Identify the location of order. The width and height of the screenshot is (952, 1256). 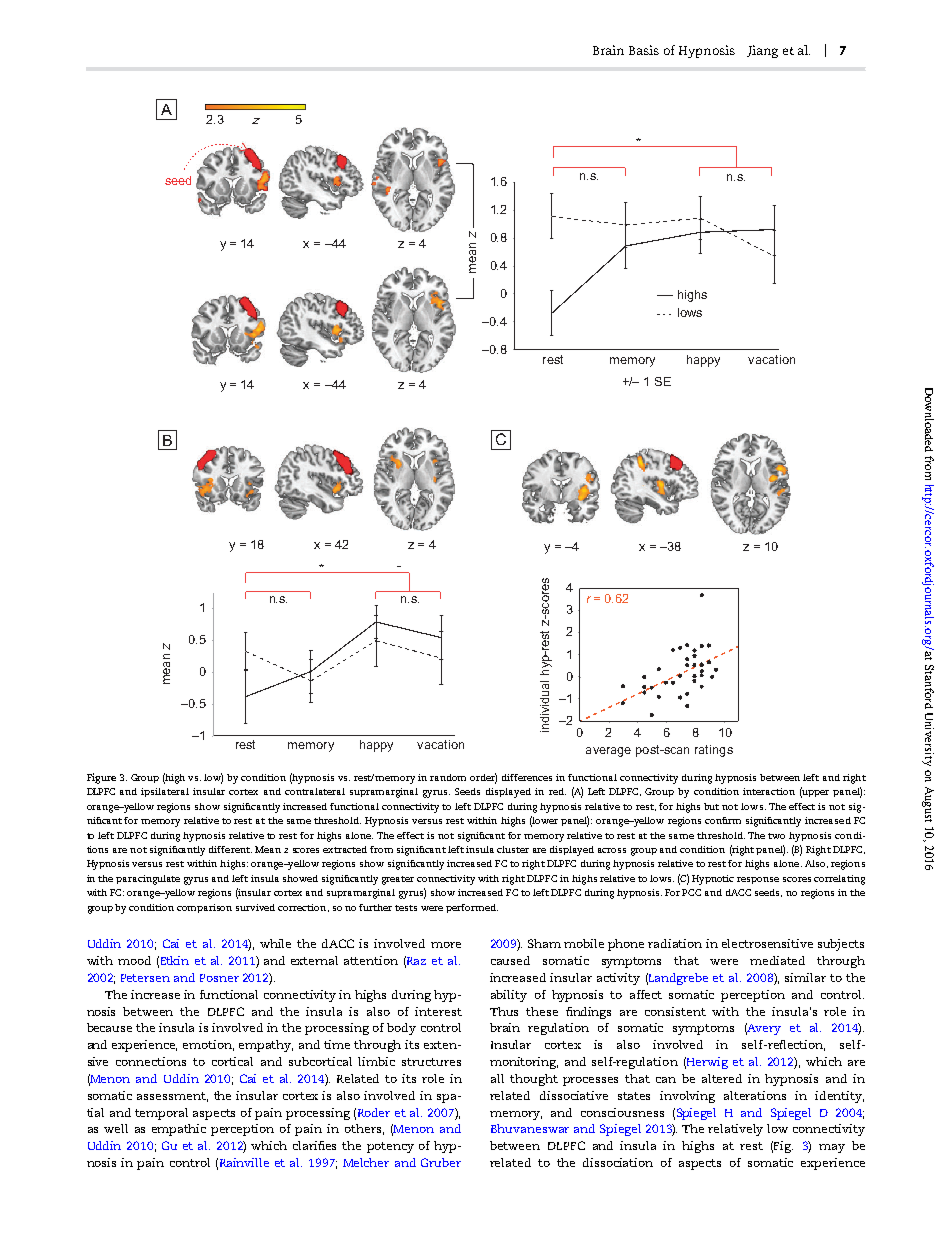
(483, 778).
